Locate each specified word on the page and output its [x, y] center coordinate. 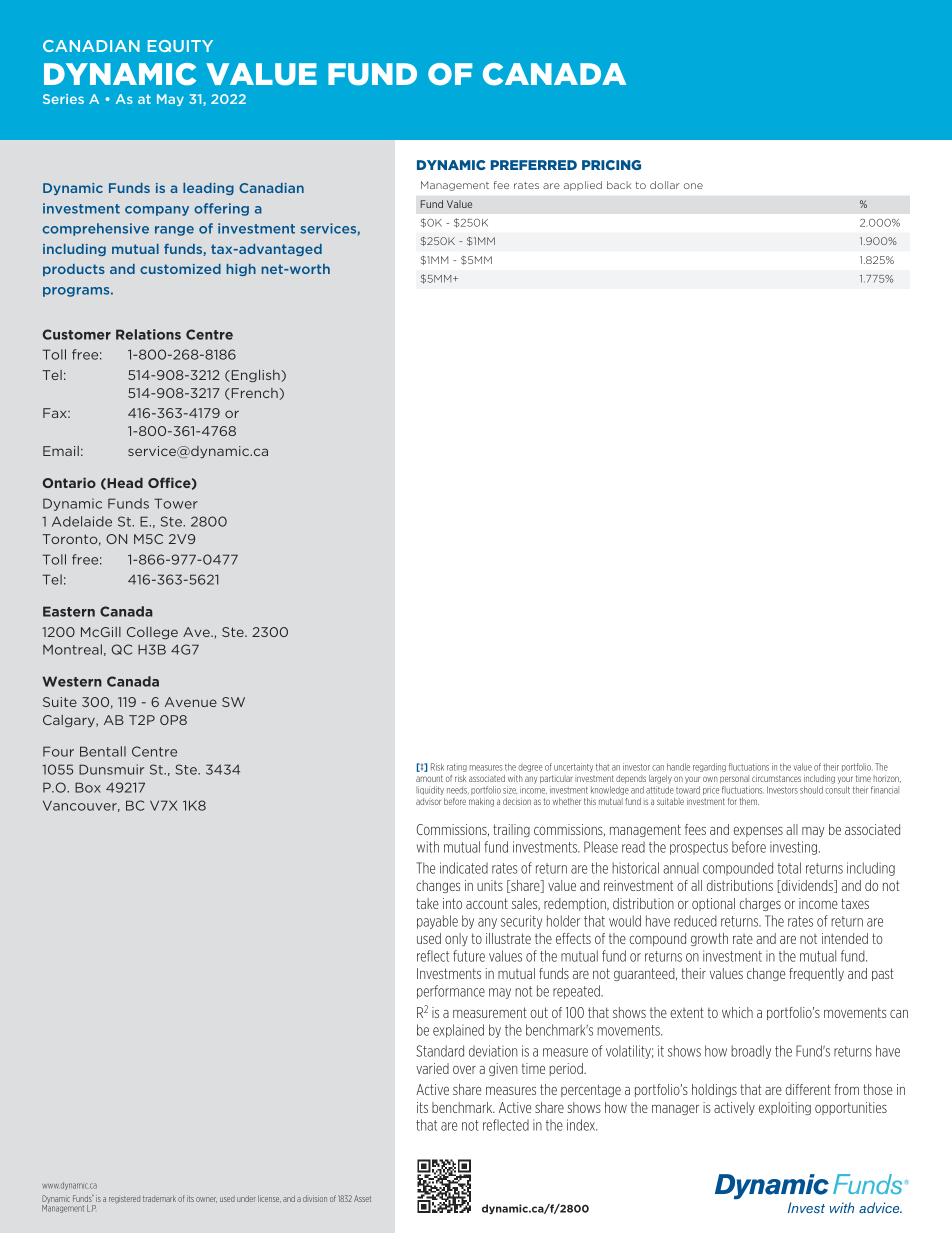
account [487, 903]
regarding [709, 767]
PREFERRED [534, 165]
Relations [148, 334]
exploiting [785, 1108]
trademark [159, 1198]
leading [208, 189]
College [152, 633]
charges [760, 904]
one [693, 186]
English [255, 376]
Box [88, 787]
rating [457, 768]
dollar [665, 185]
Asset [362, 1198]
